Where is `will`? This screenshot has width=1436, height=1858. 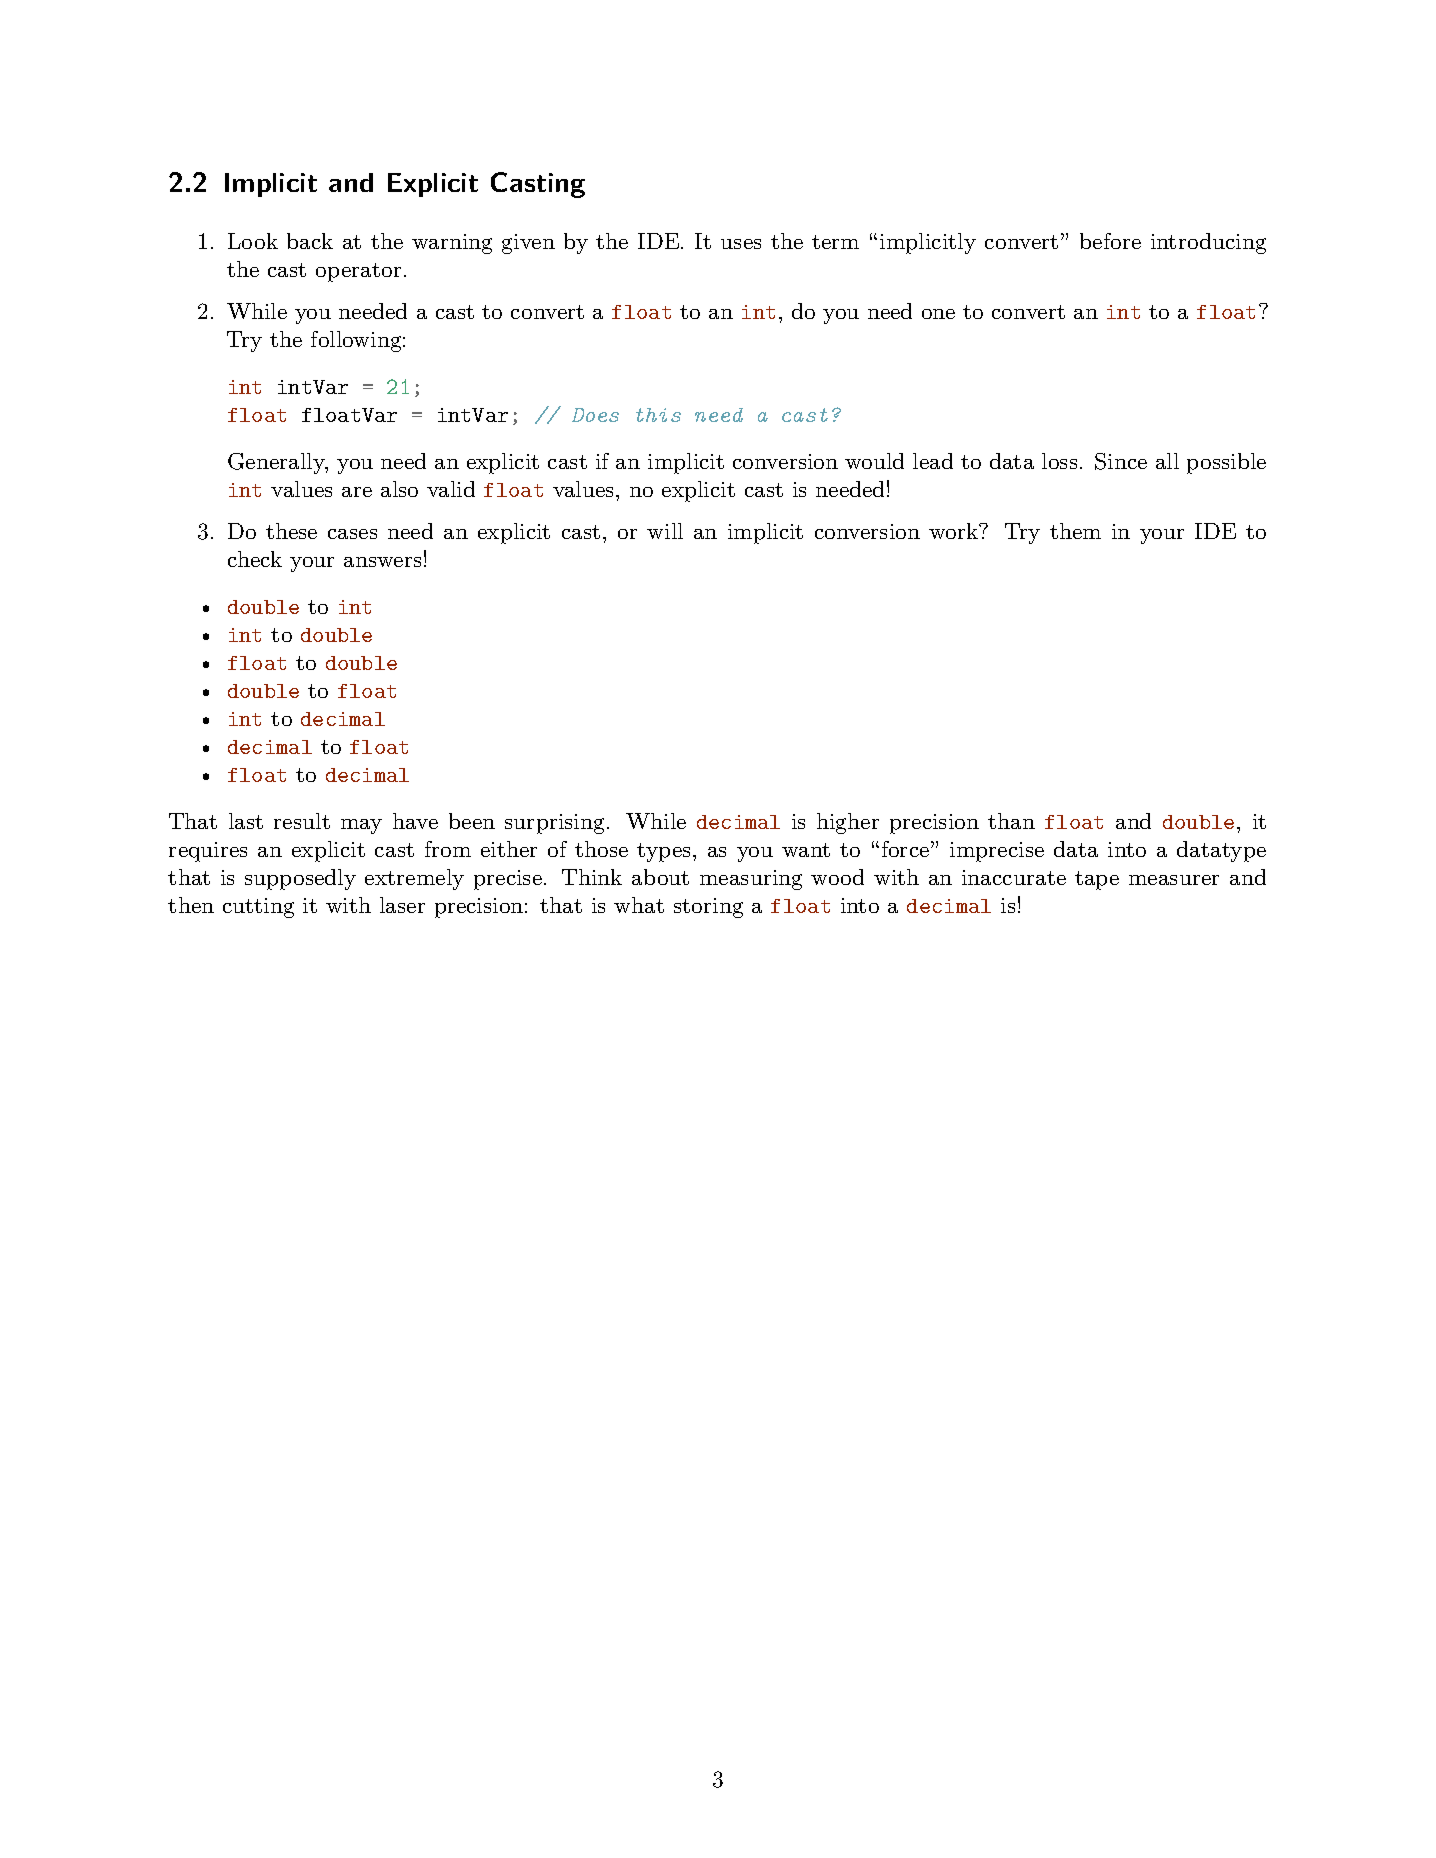
will is located at coordinates (665, 531).
